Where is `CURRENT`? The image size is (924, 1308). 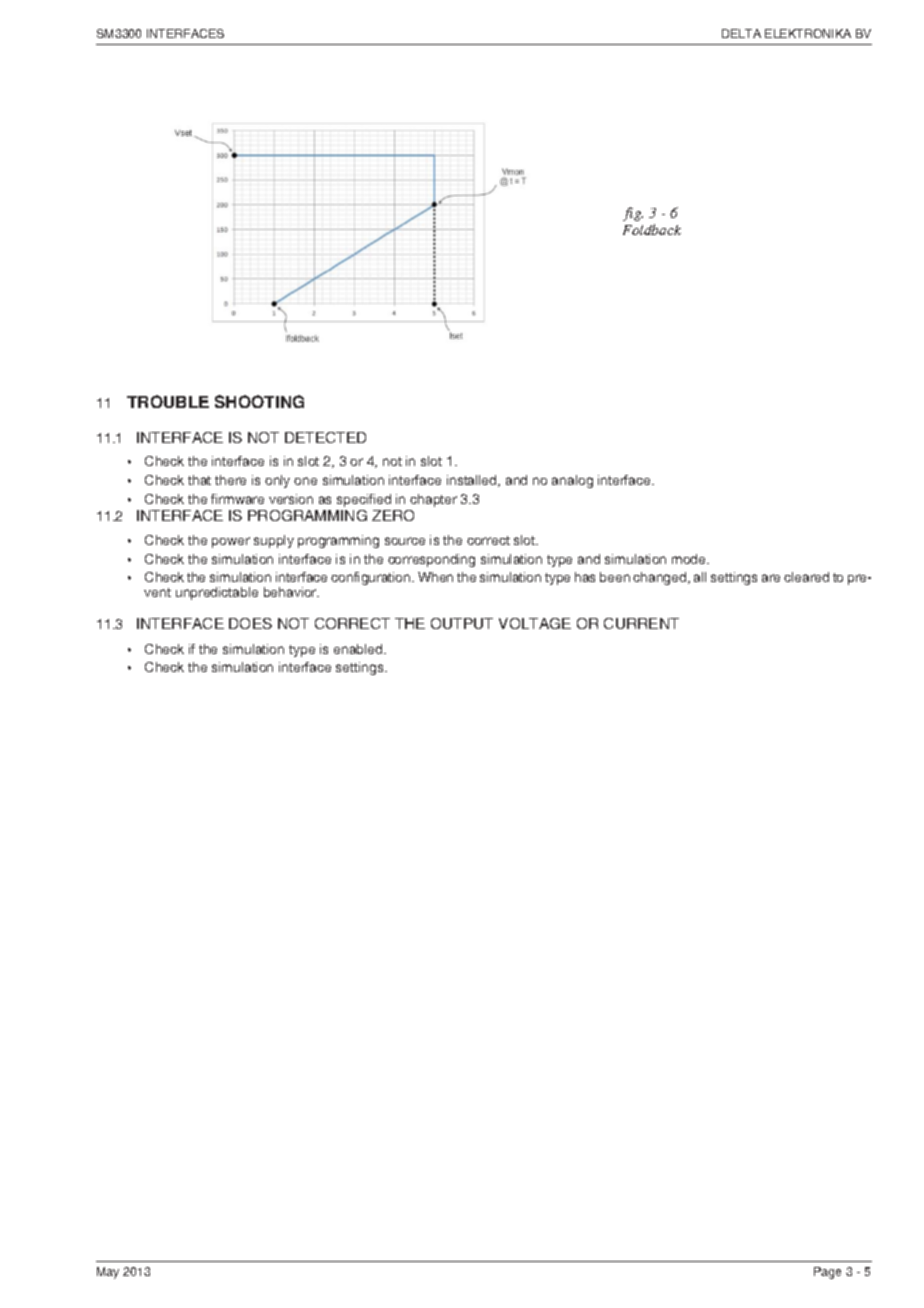 CURRENT is located at coordinates (641, 623).
